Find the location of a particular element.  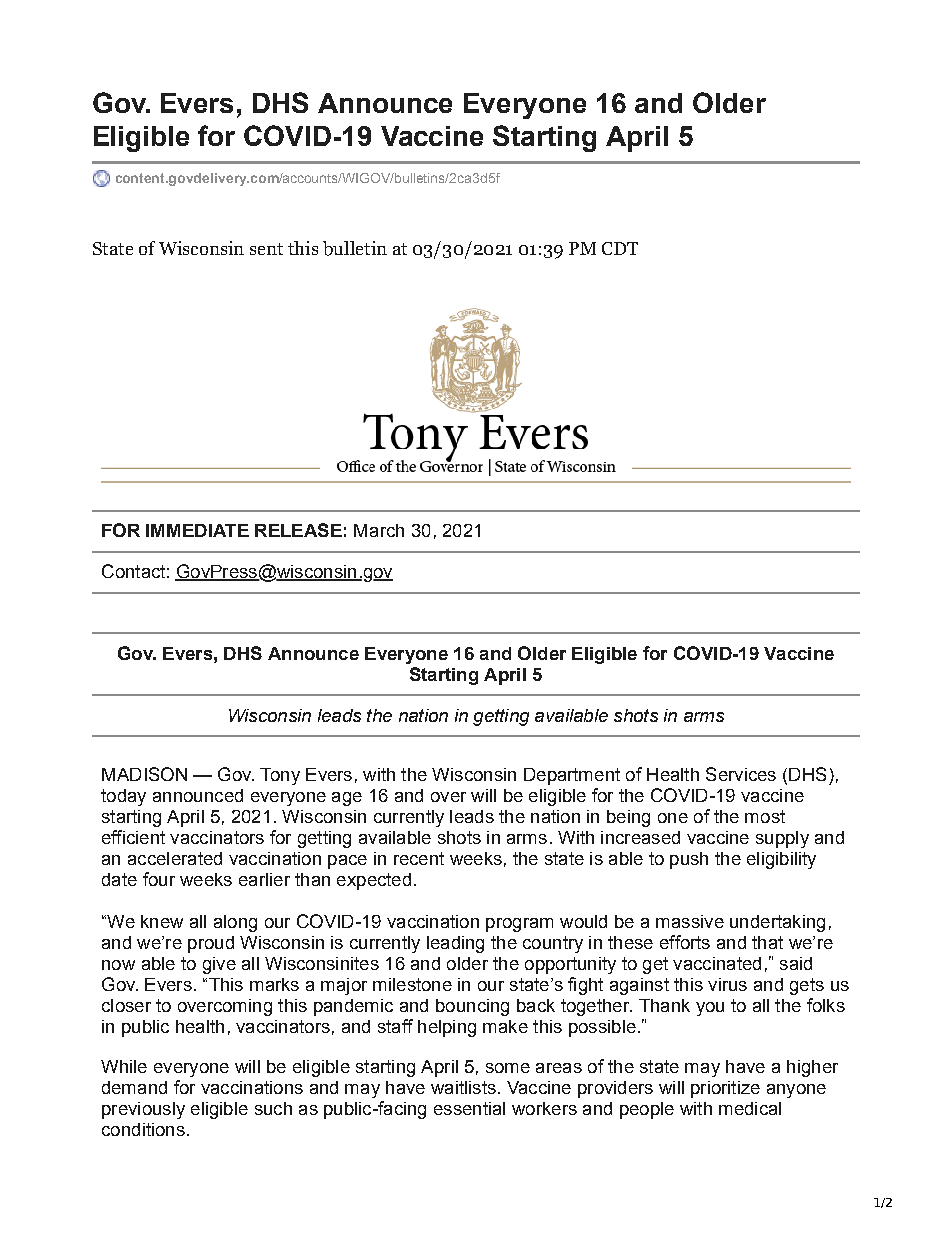

most is located at coordinates (765, 816).
